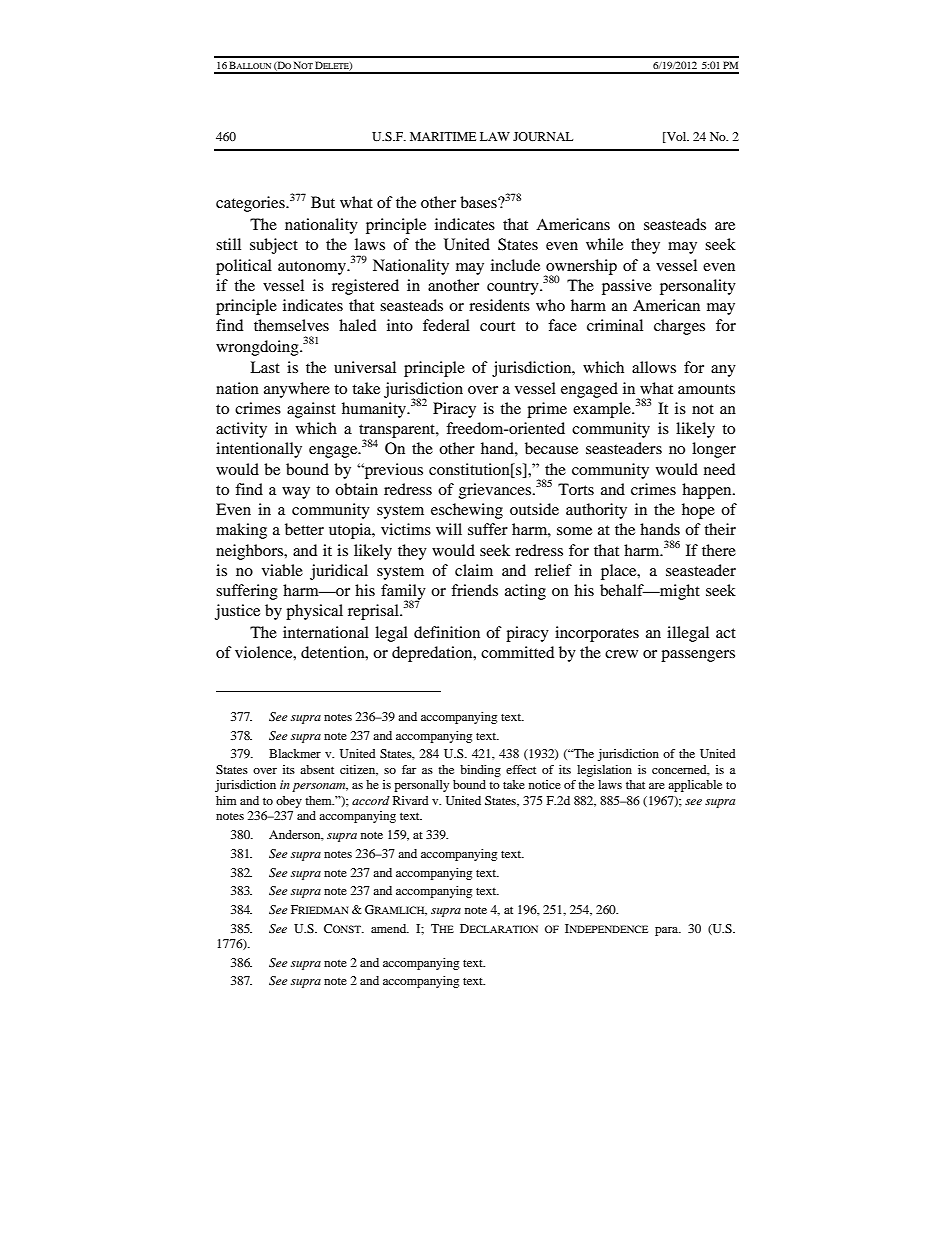  What do you see at coordinates (390, 928) in the document?
I see `amend` at bounding box center [390, 928].
